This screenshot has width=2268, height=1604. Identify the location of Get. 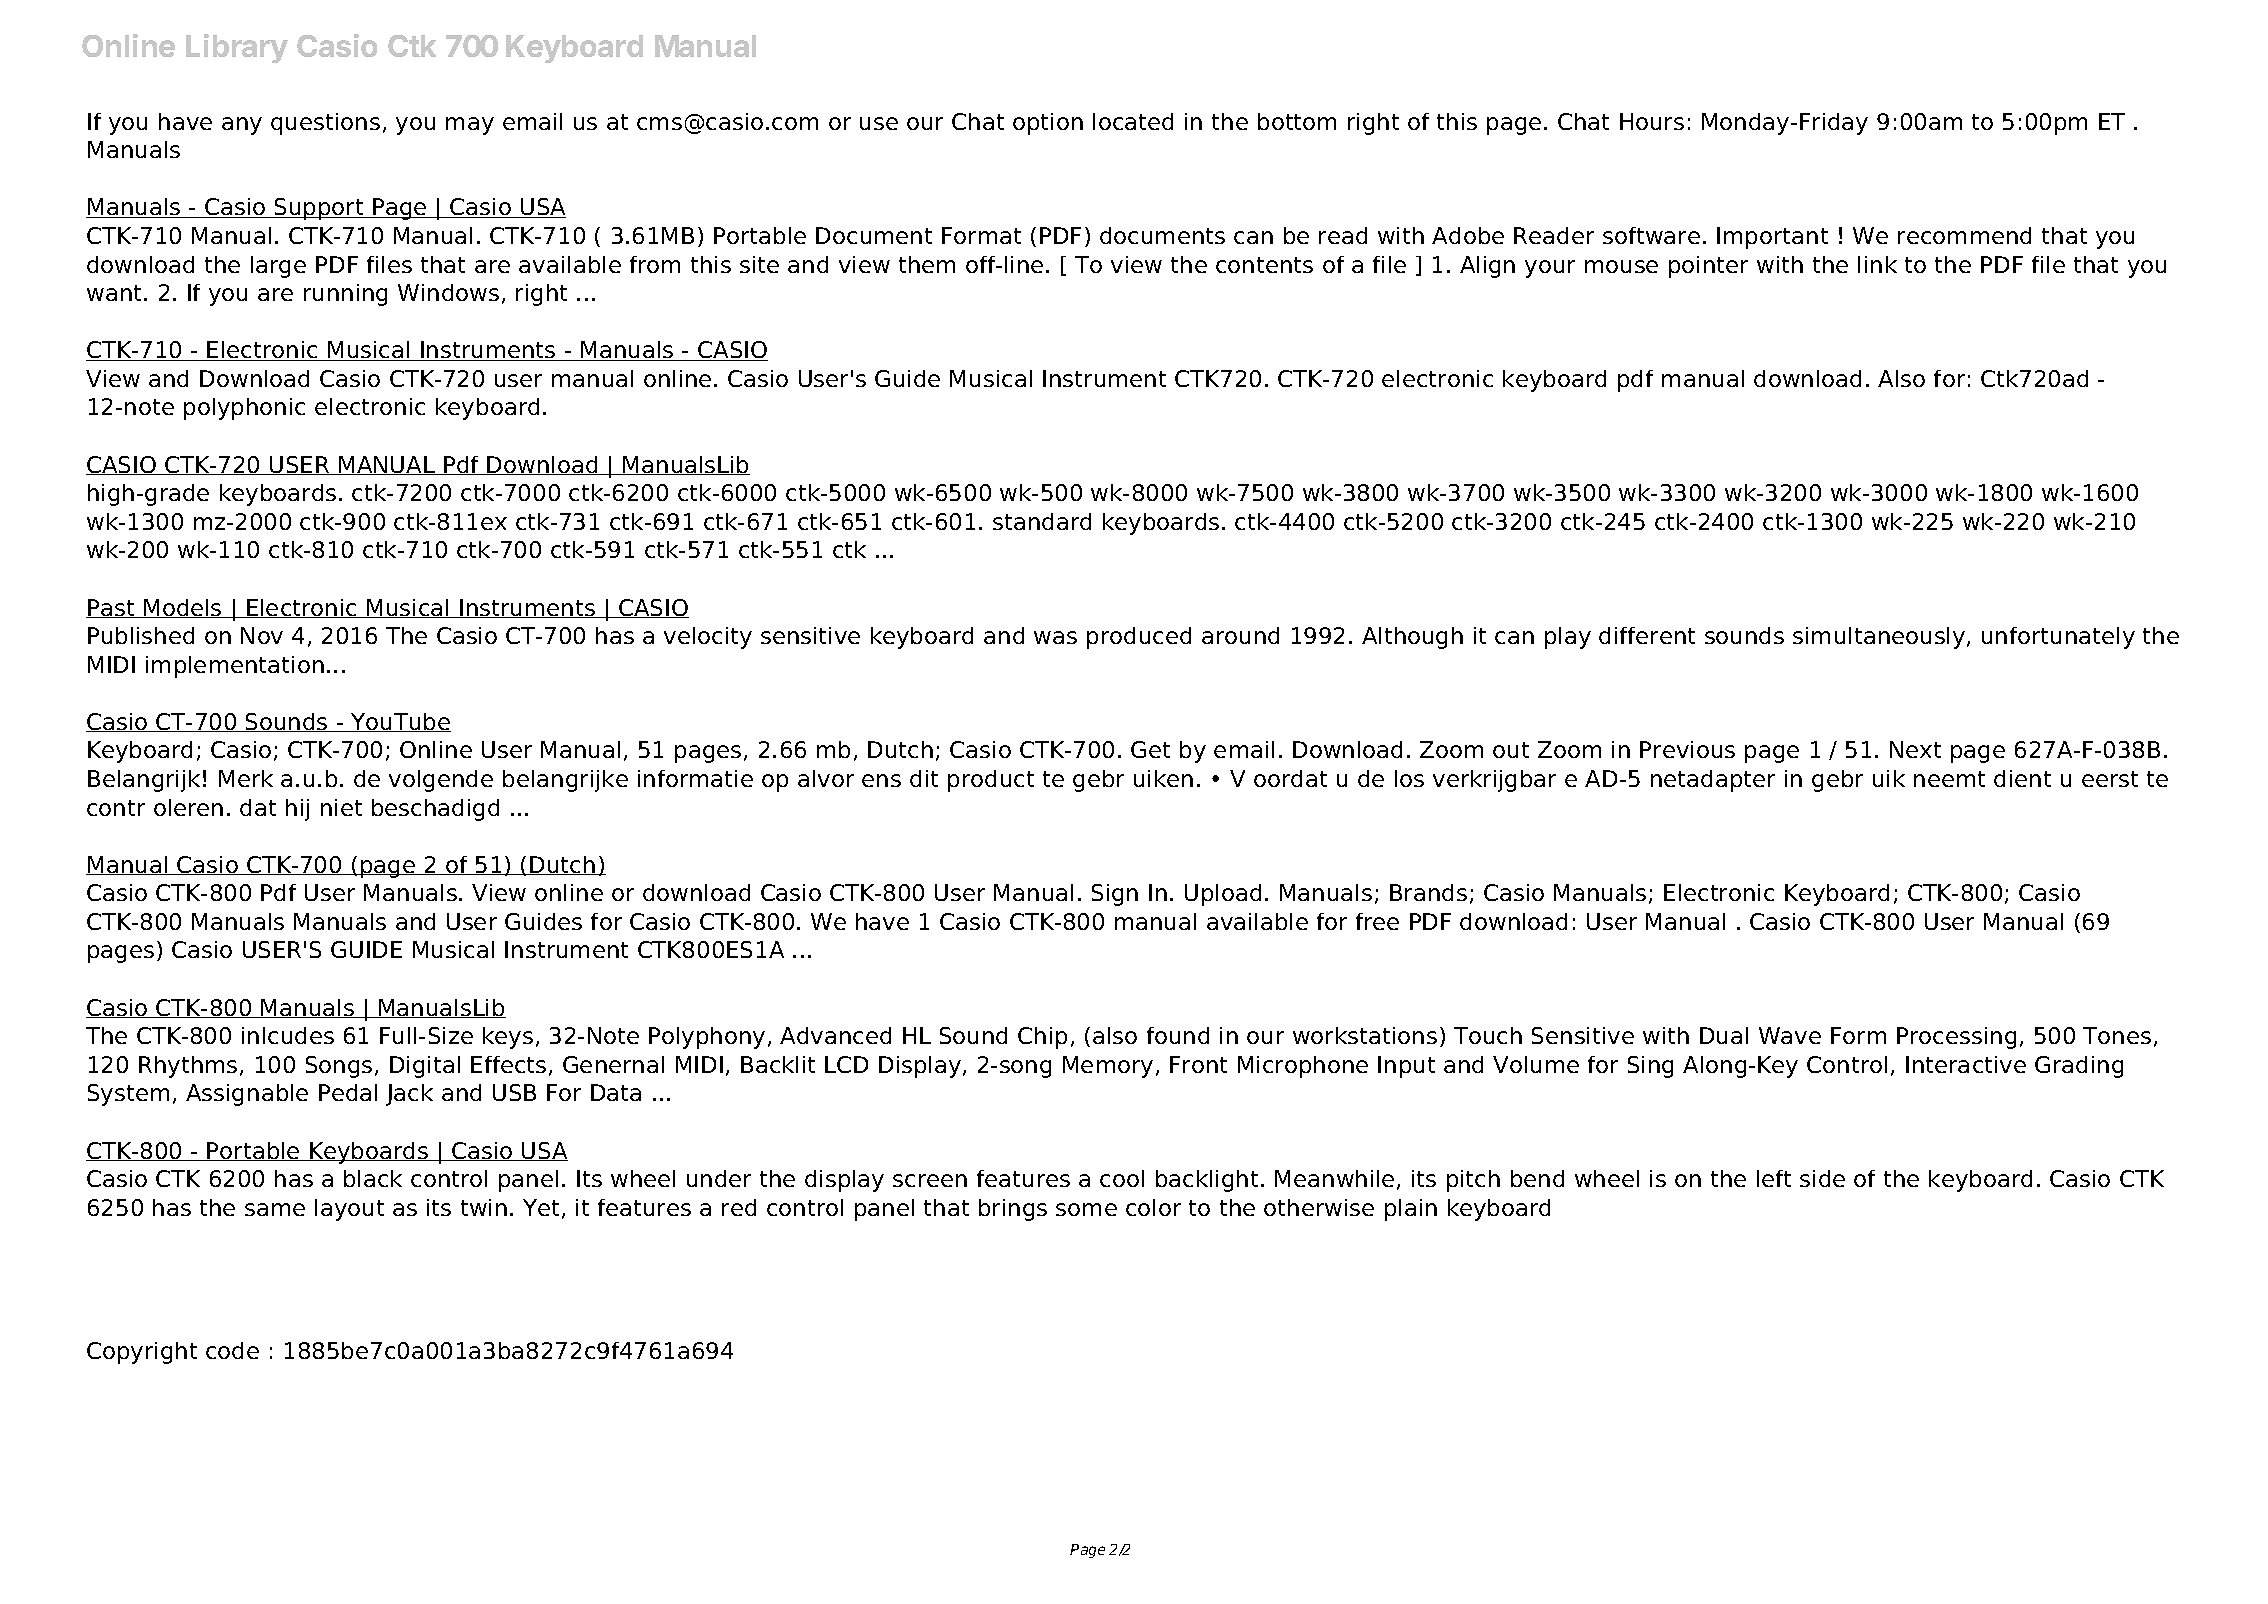
(1150, 749).
